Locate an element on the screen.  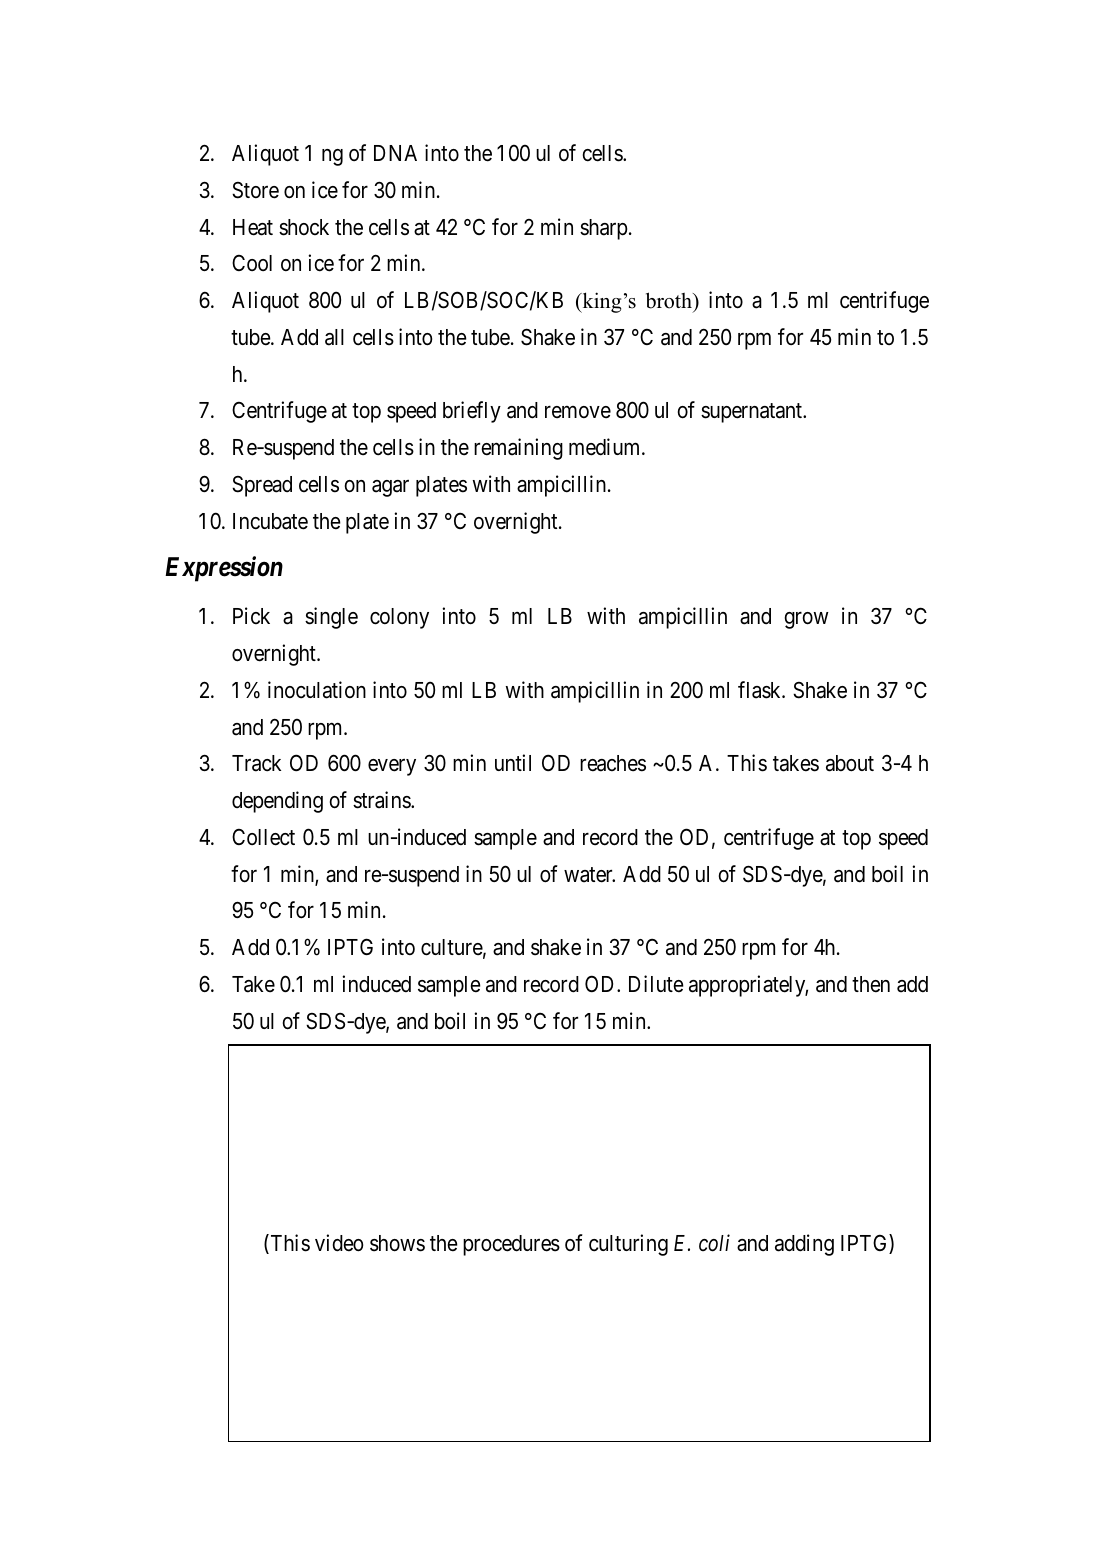
broth is located at coordinates (670, 300).
